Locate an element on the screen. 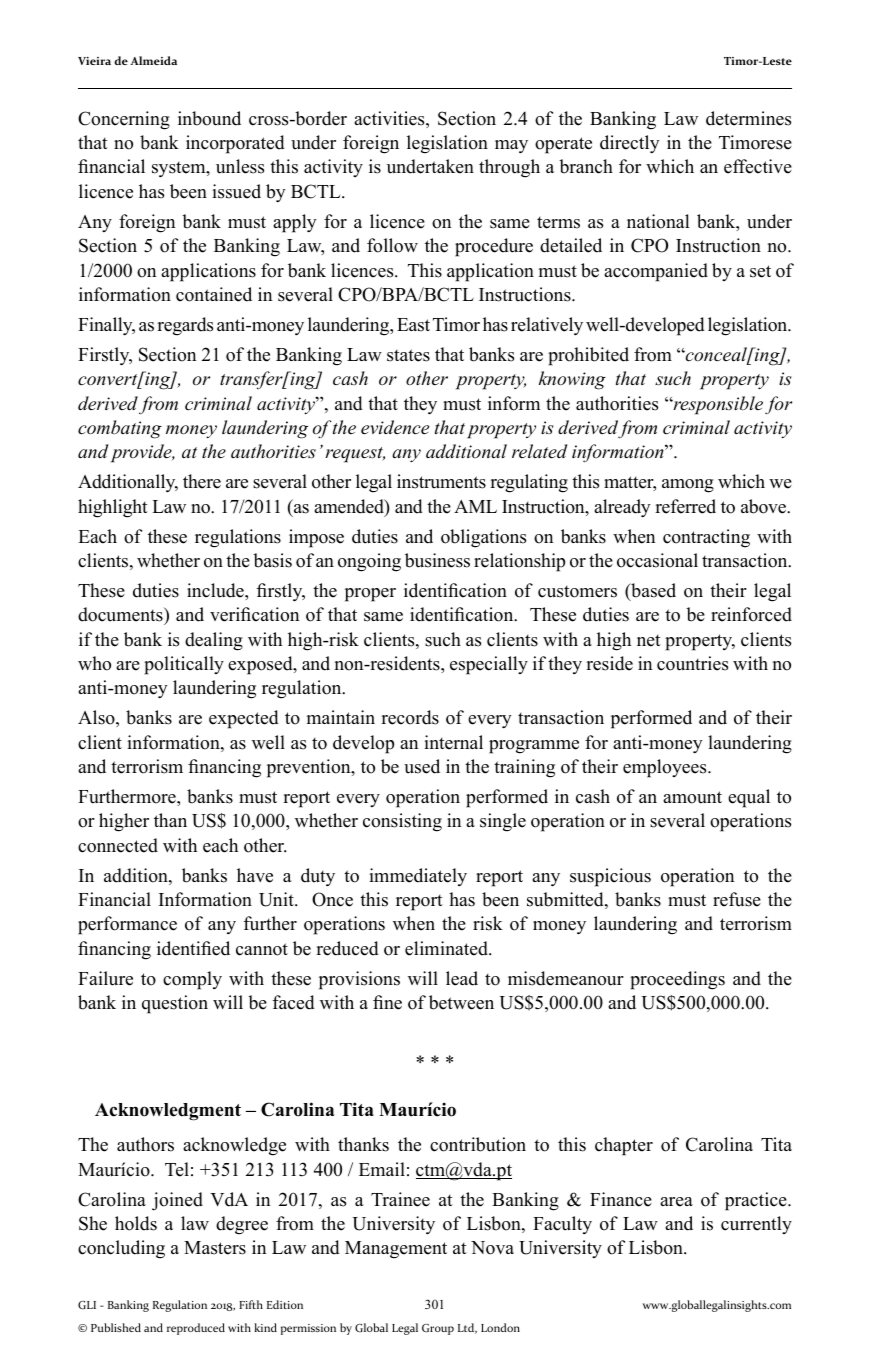 The width and height of the screenshot is (870, 1372). determines is located at coordinates (748, 118).
